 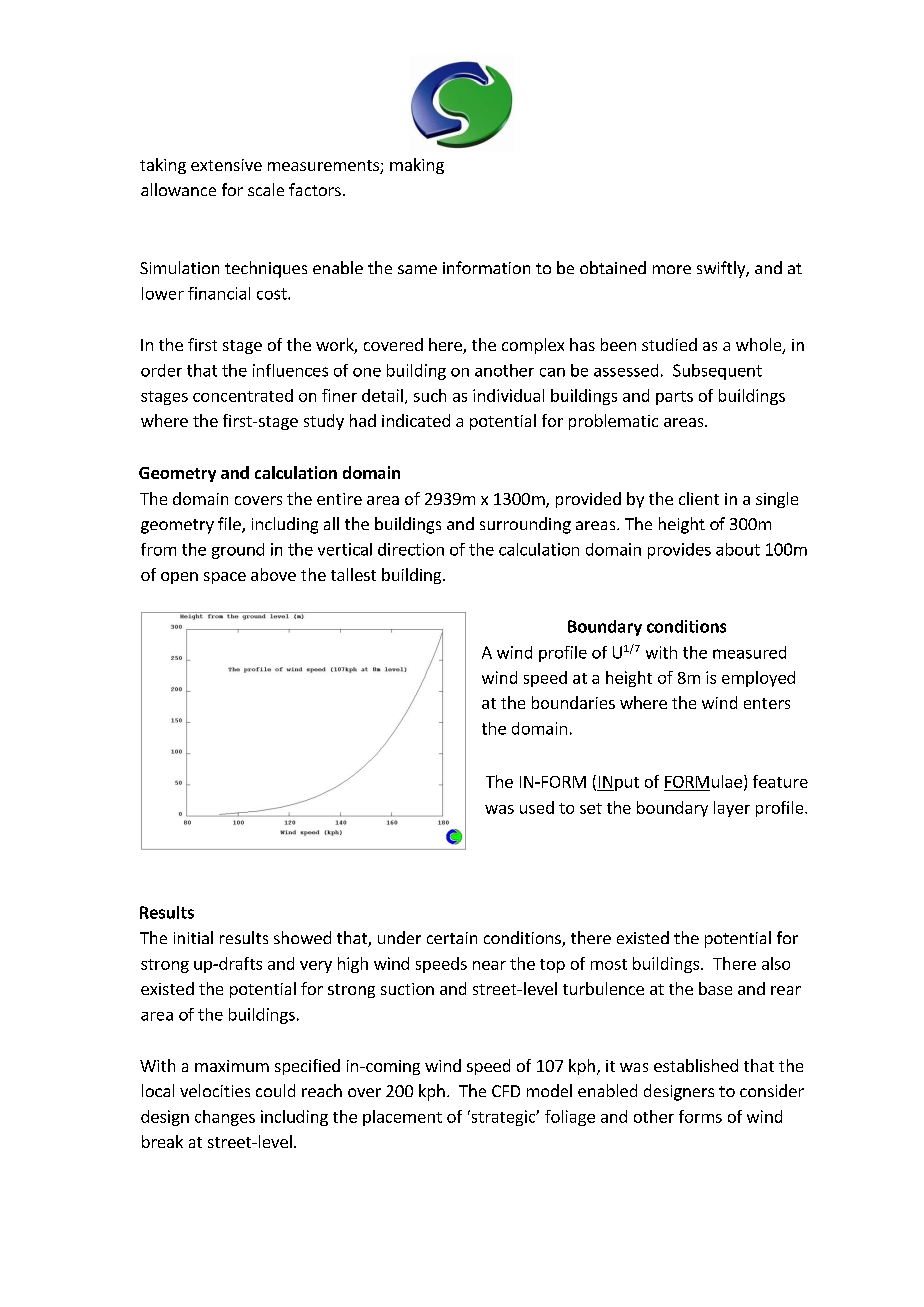 What do you see at coordinates (573, 702) in the document?
I see `boundaries` at bounding box center [573, 702].
